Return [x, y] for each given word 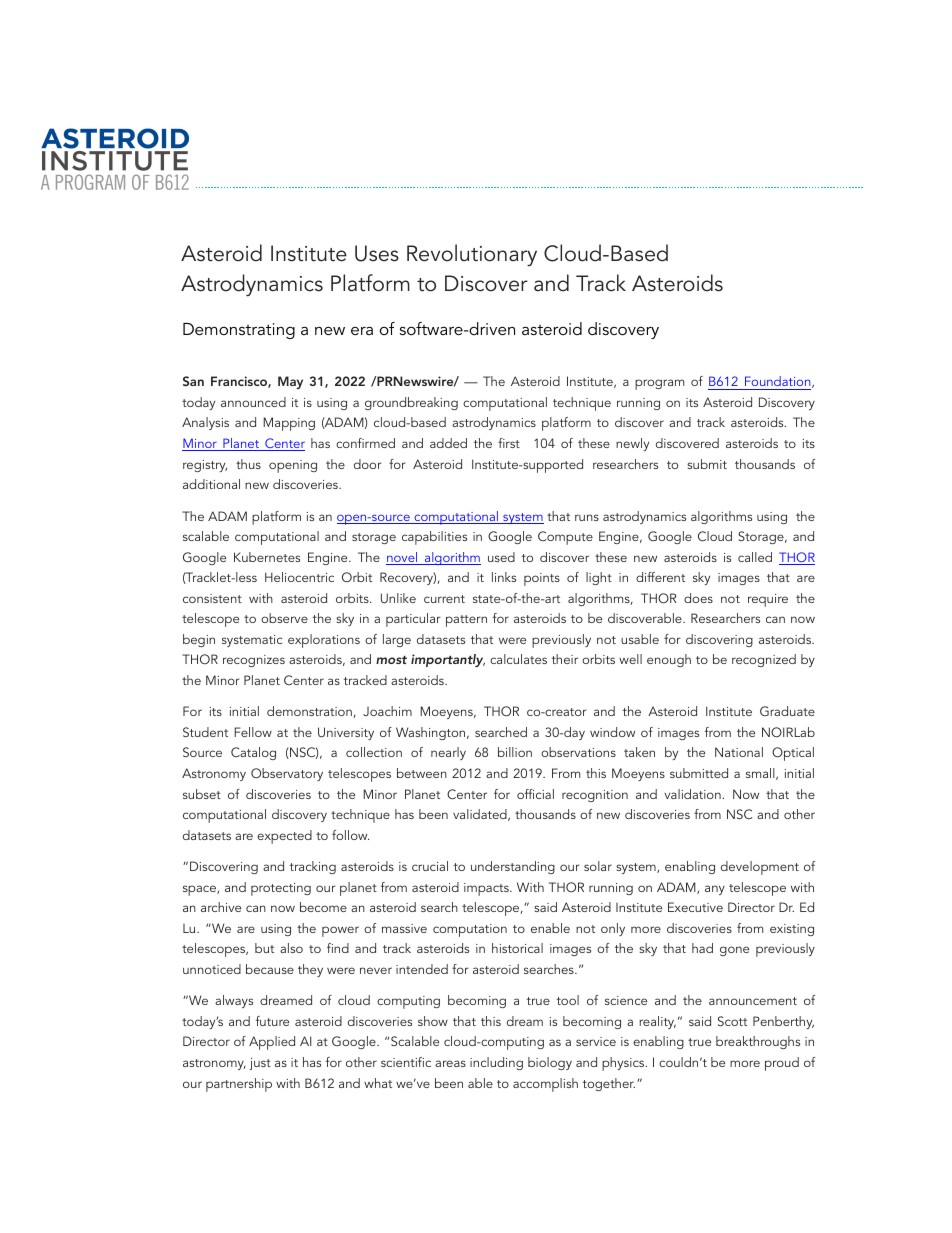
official [535, 794]
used [501, 557]
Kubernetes [267, 557]
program [659, 384]
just [260, 1064]
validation [693, 794]
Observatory [287, 774]
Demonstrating [239, 331]
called [755, 557]
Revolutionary [472, 255]
